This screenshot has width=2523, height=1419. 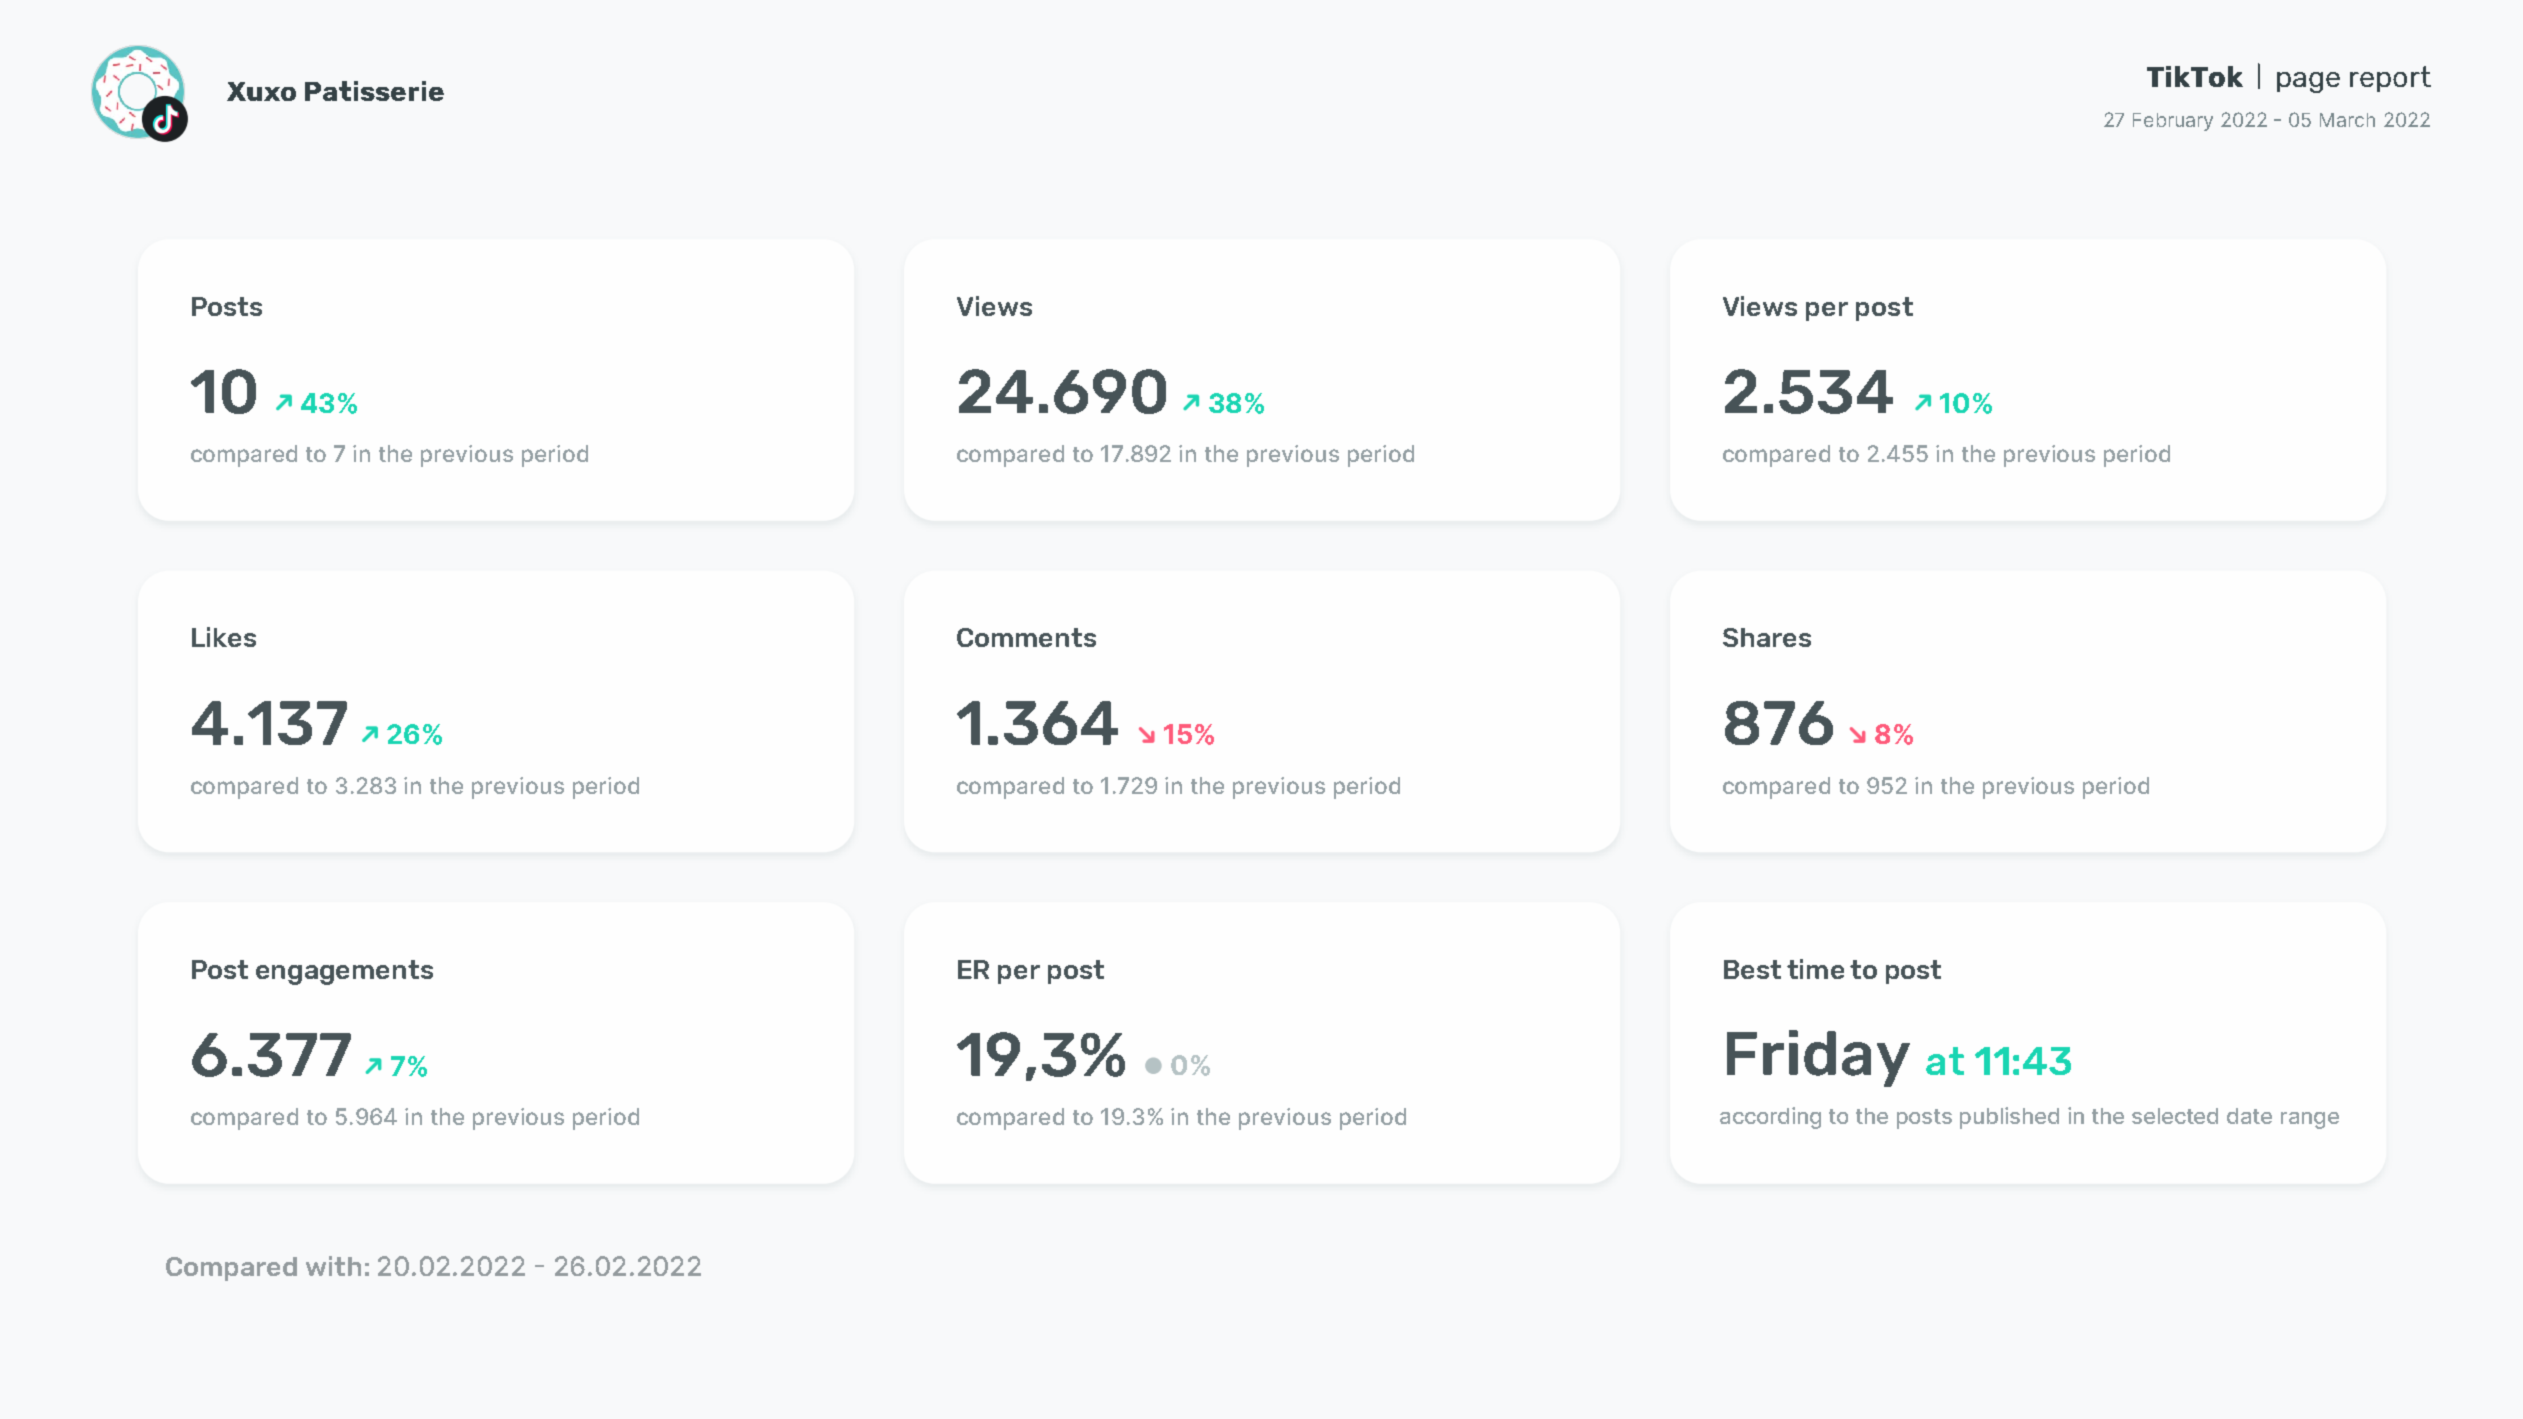 I want to click on selected, so click(x=2175, y=1116).
